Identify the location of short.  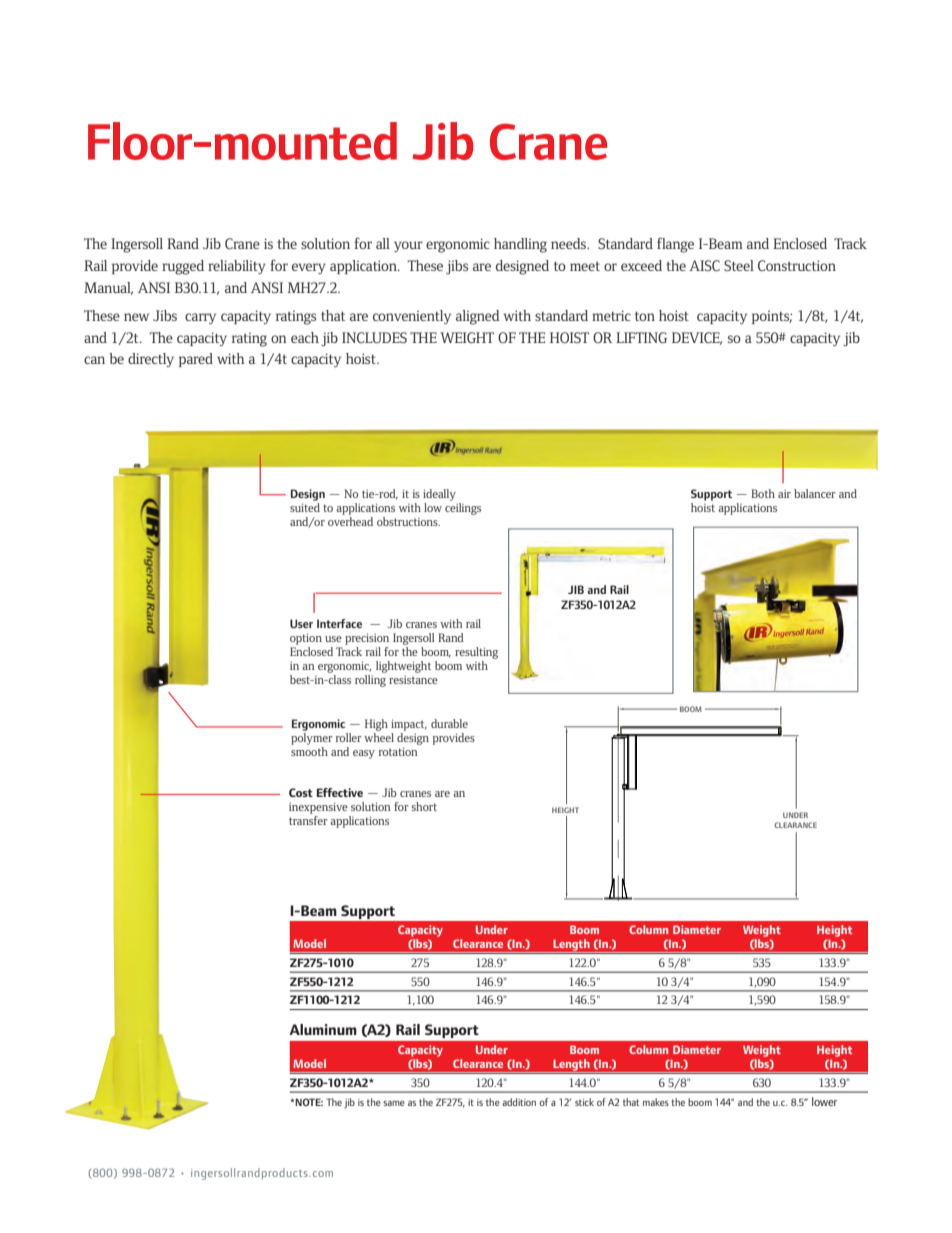
(424, 806).
